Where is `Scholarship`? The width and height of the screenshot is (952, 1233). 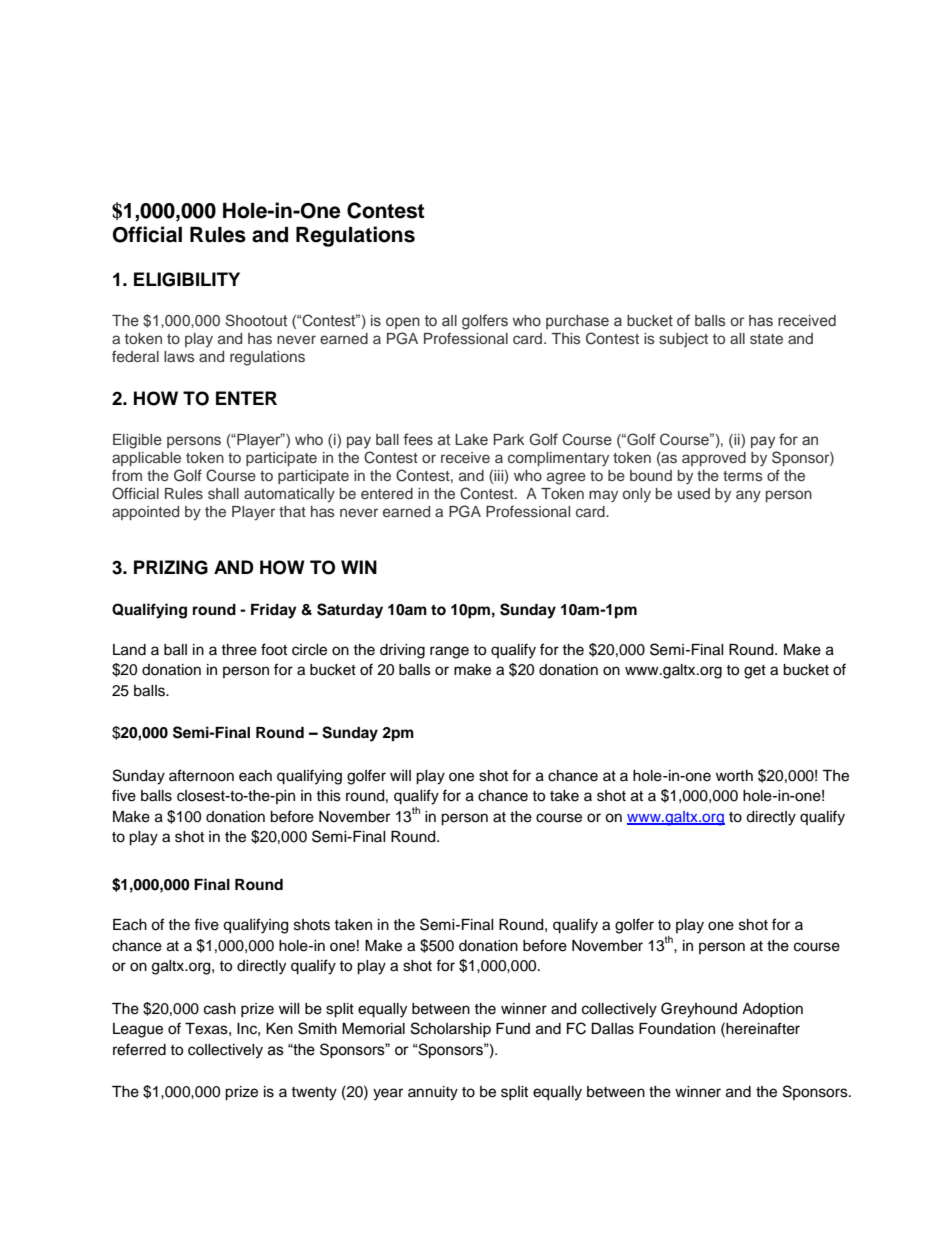 Scholarship is located at coordinates (451, 1029).
